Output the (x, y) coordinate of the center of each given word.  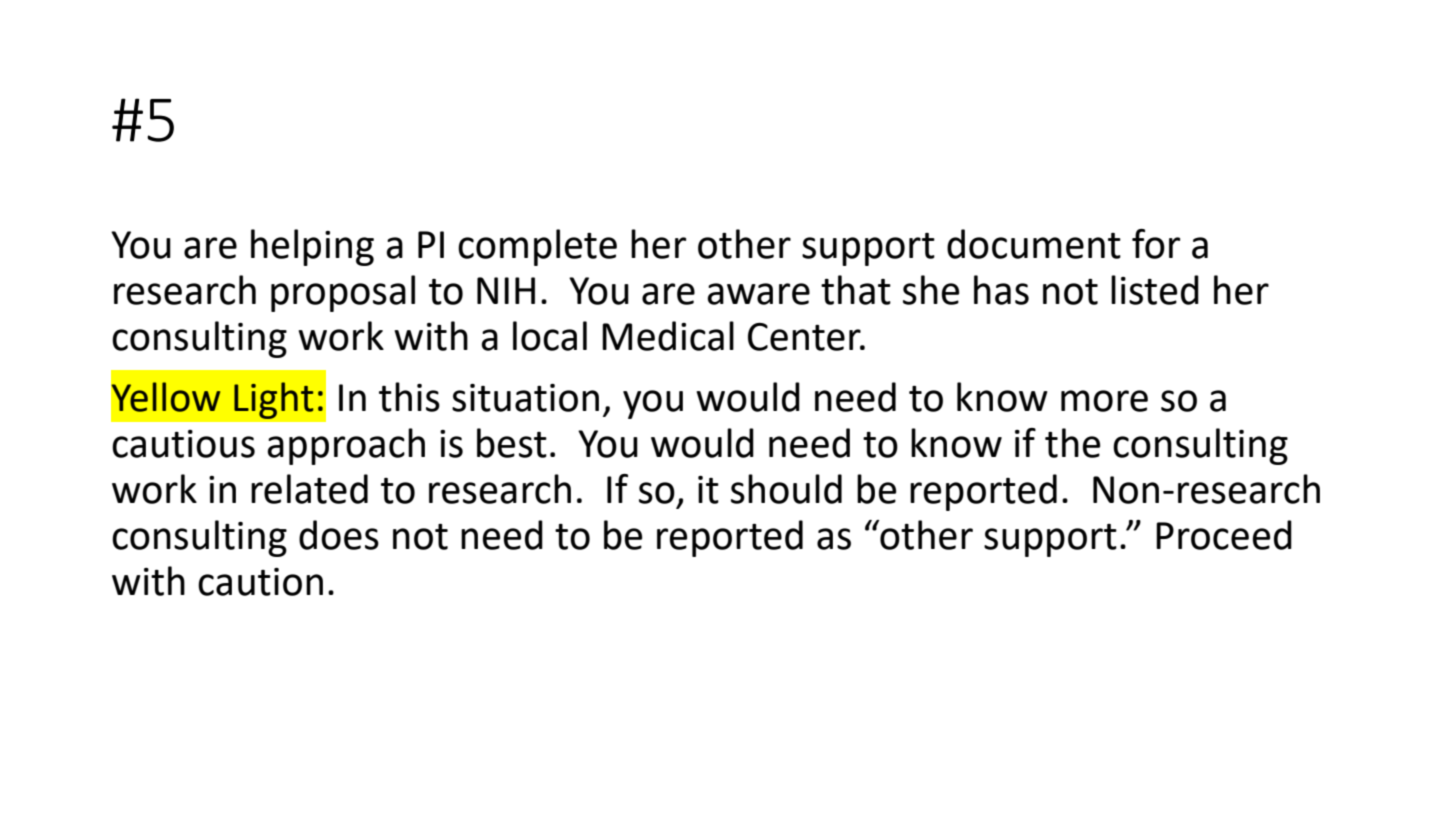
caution (260, 582)
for (1156, 244)
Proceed (1224, 535)
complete (537, 247)
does (339, 535)
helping (312, 247)
